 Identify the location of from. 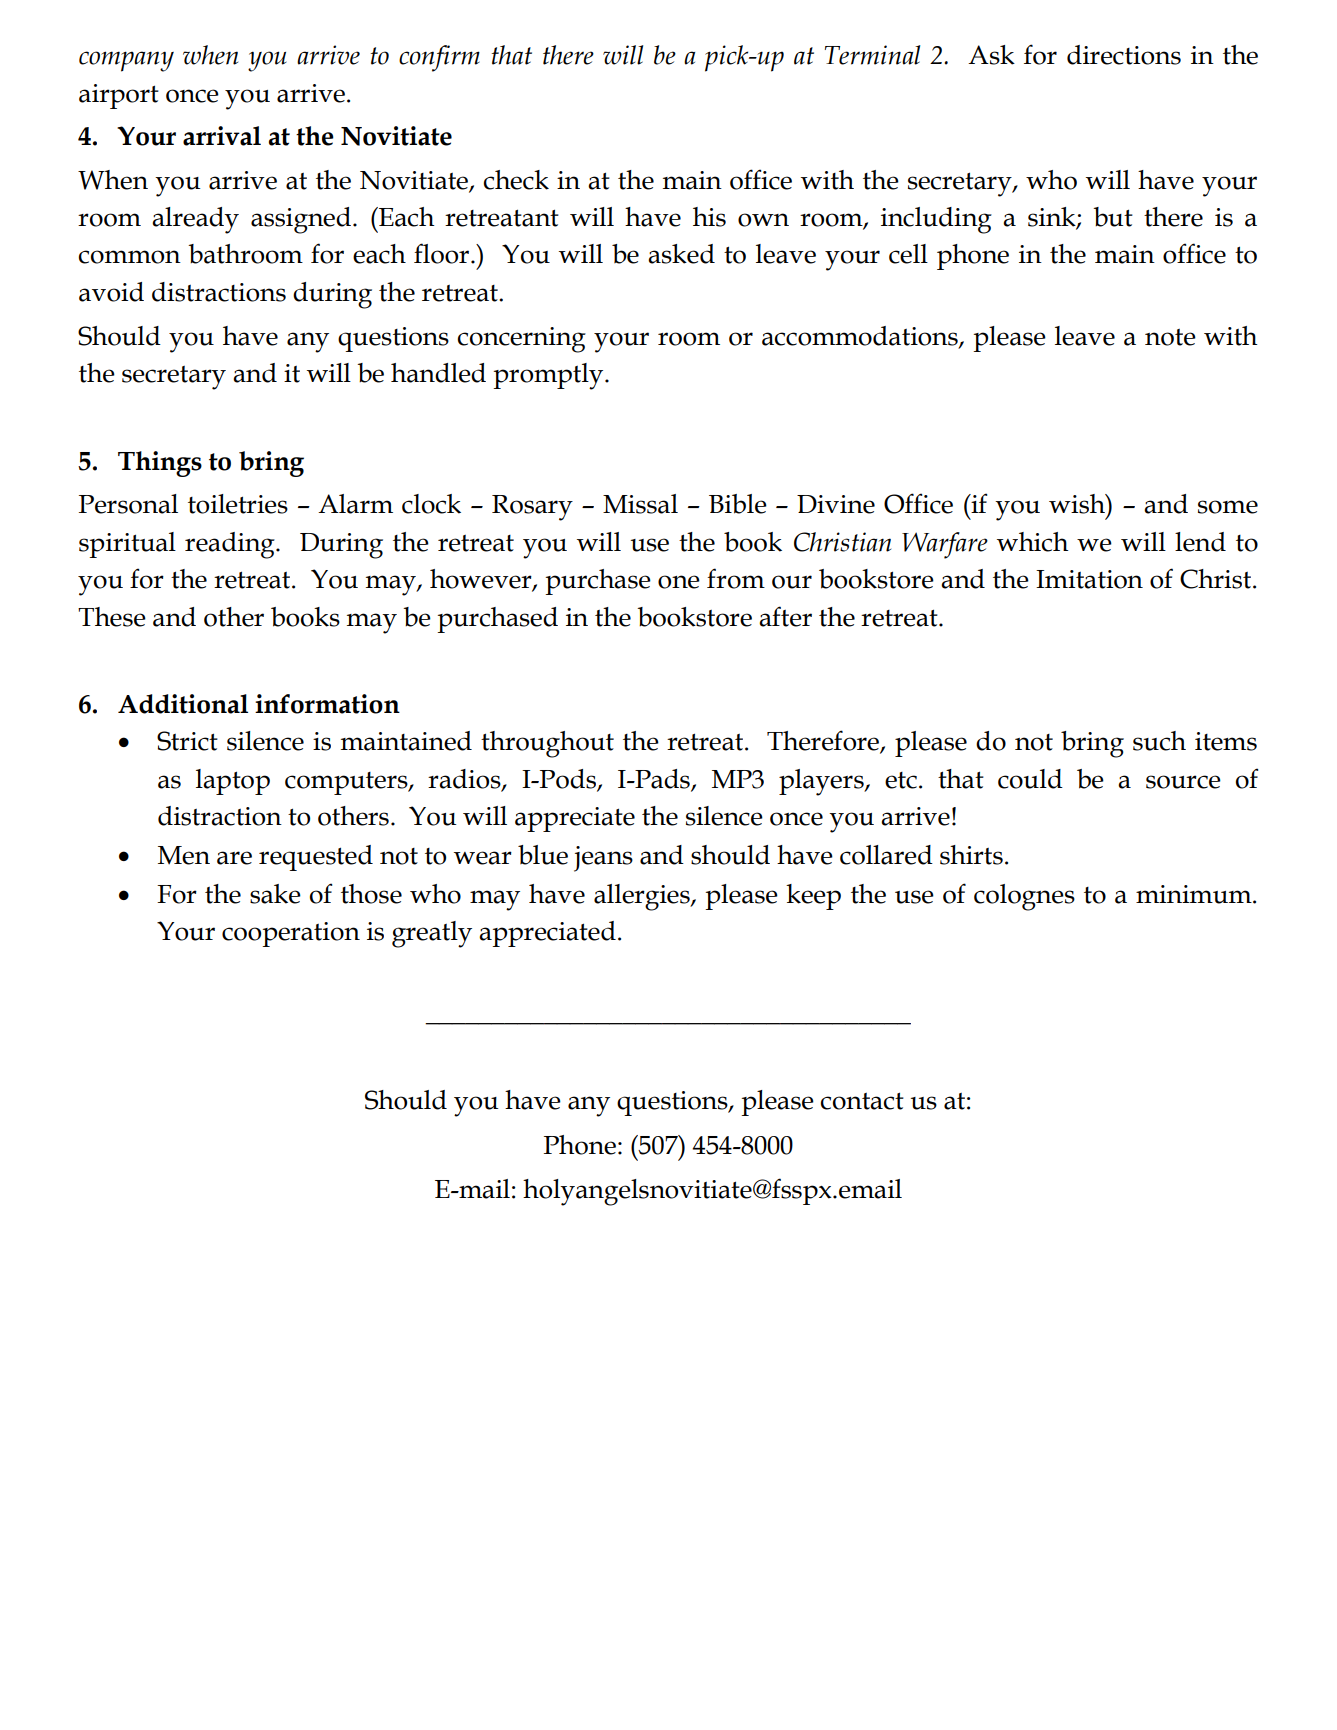
(736, 578).
